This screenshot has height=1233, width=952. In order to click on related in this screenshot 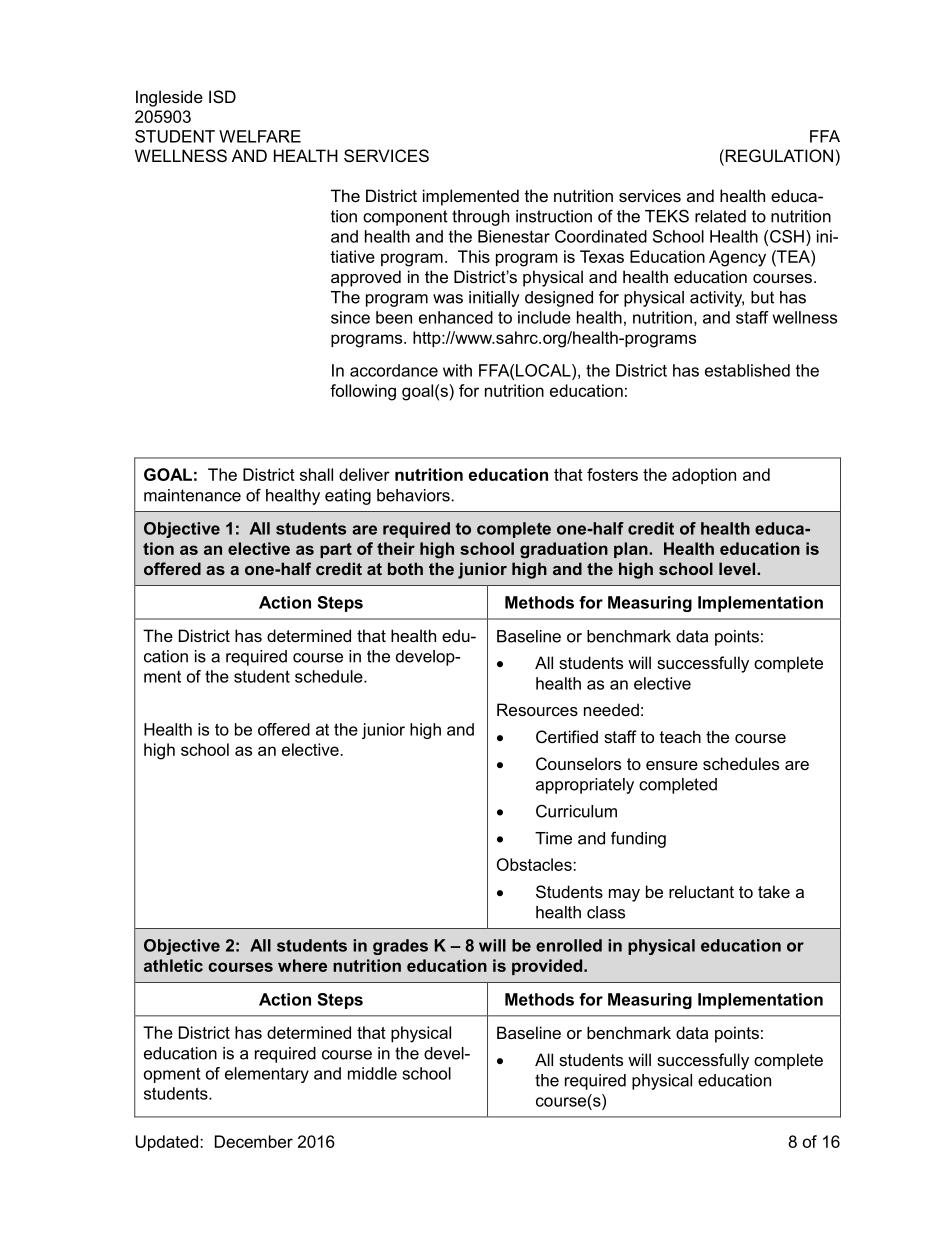, I will do `click(720, 216)`.
